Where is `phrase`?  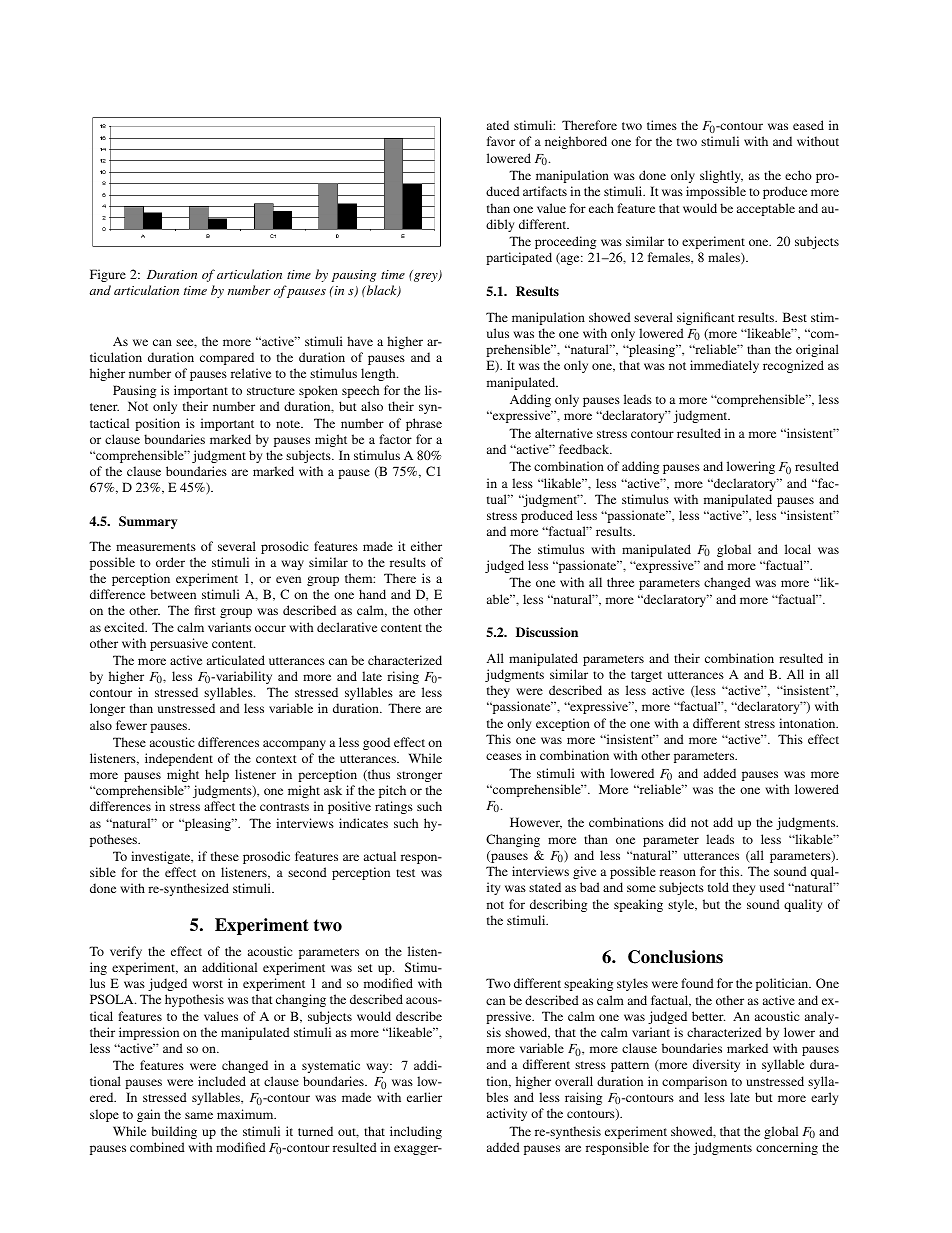 phrase is located at coordinates (424, 424).
